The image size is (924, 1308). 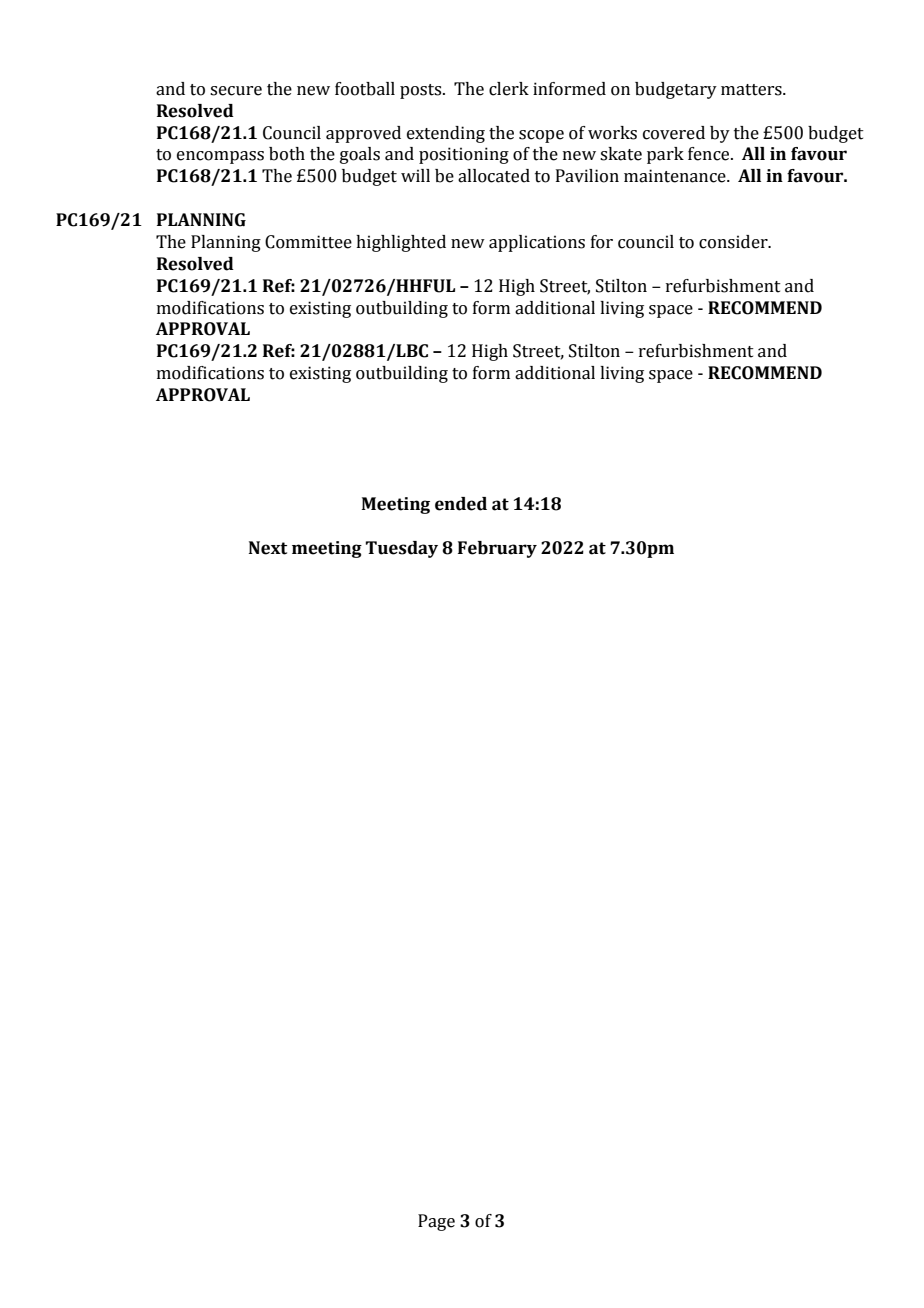 I want to click on will, so click(x=415, y=175).
